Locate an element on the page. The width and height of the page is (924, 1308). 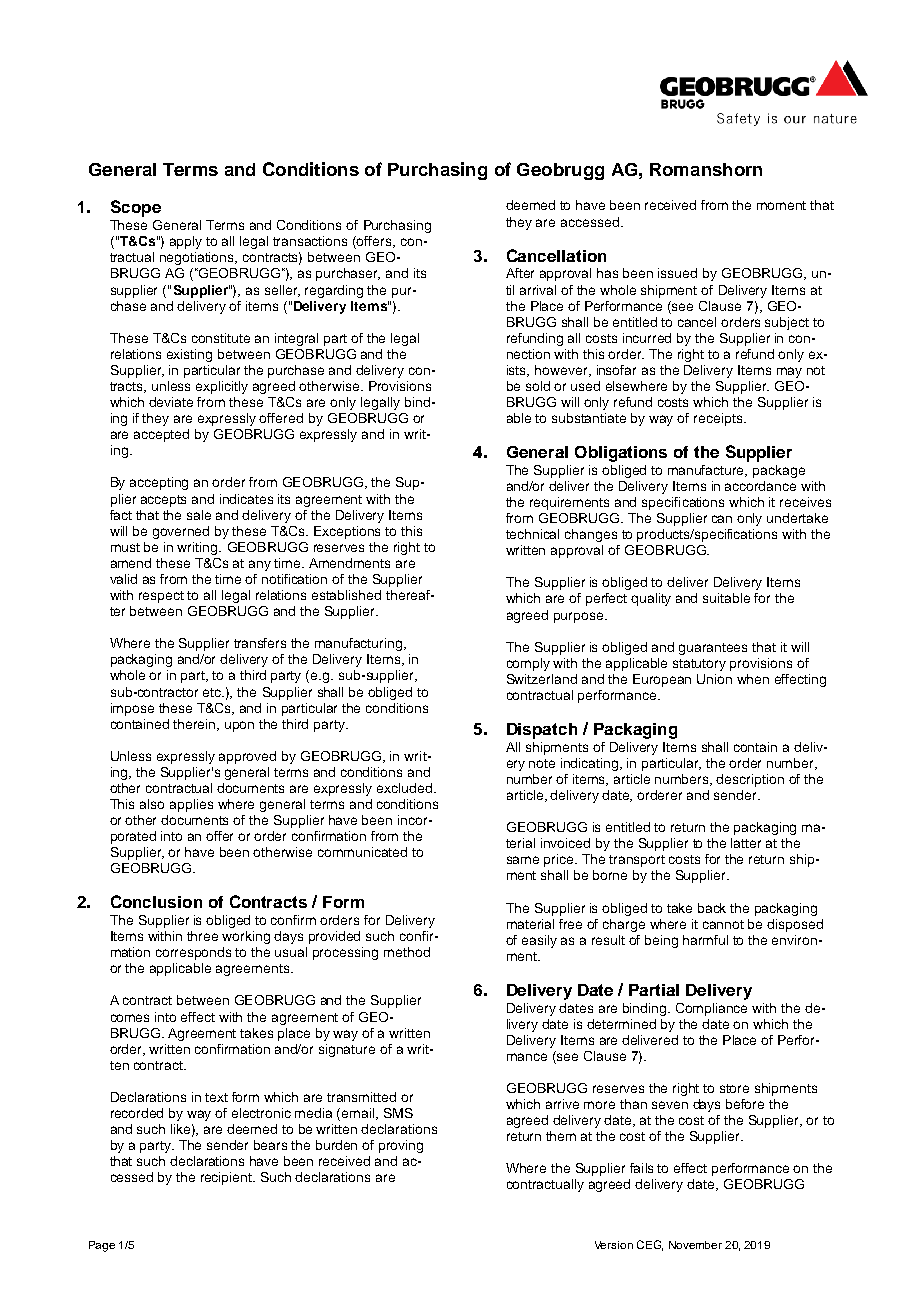
recipient is located at coordinates (228, 1178).
